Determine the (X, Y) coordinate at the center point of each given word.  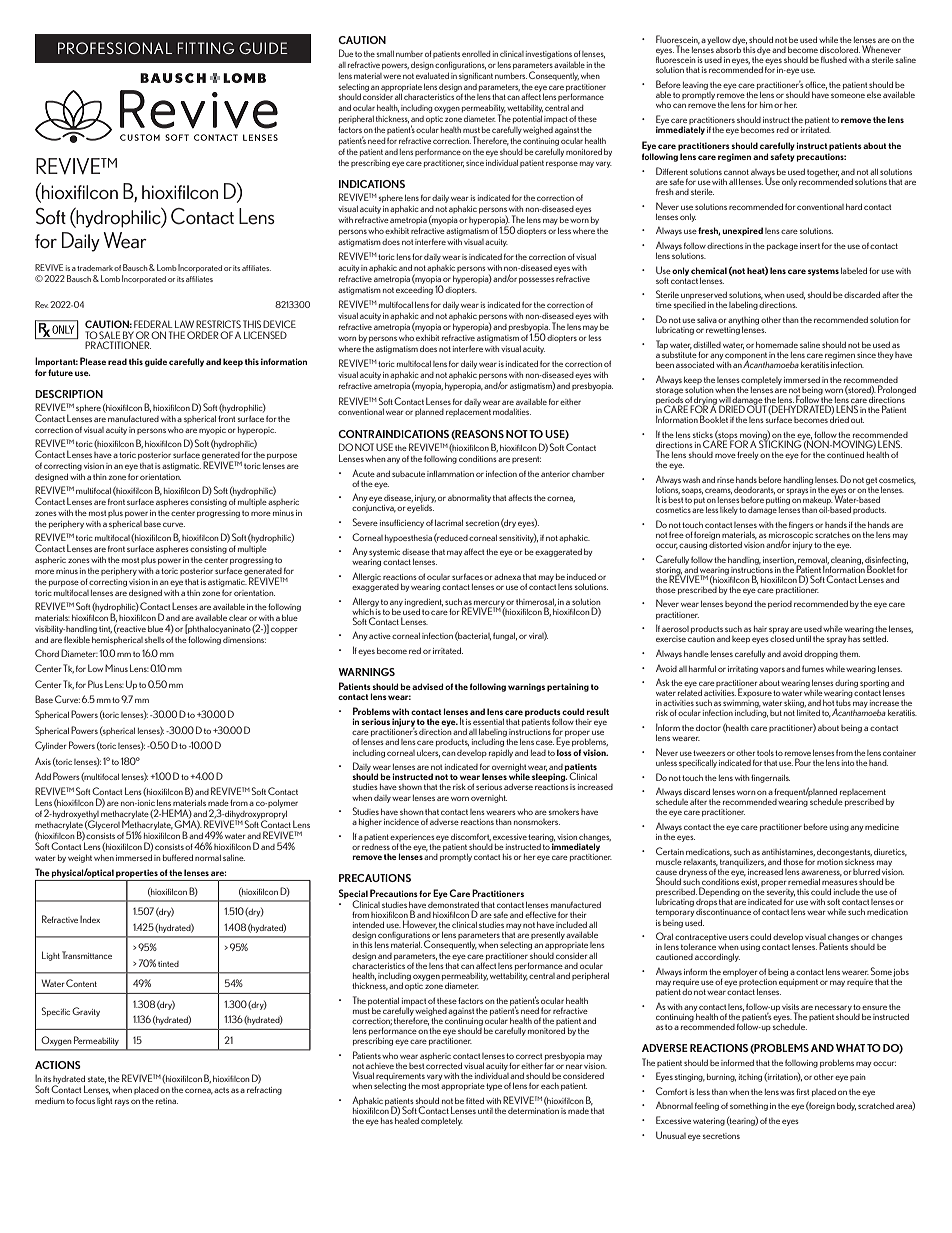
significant (476, 77)
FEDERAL (153, 324)
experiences (412, 837)
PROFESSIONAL (115, 48)
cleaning (847, 561)
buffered (178, 857)
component (746, 357)
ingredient (424, 603)
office (816, 85)
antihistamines (788, 852)
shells (155, 640)
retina (167, 1101)
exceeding (414, 291)
